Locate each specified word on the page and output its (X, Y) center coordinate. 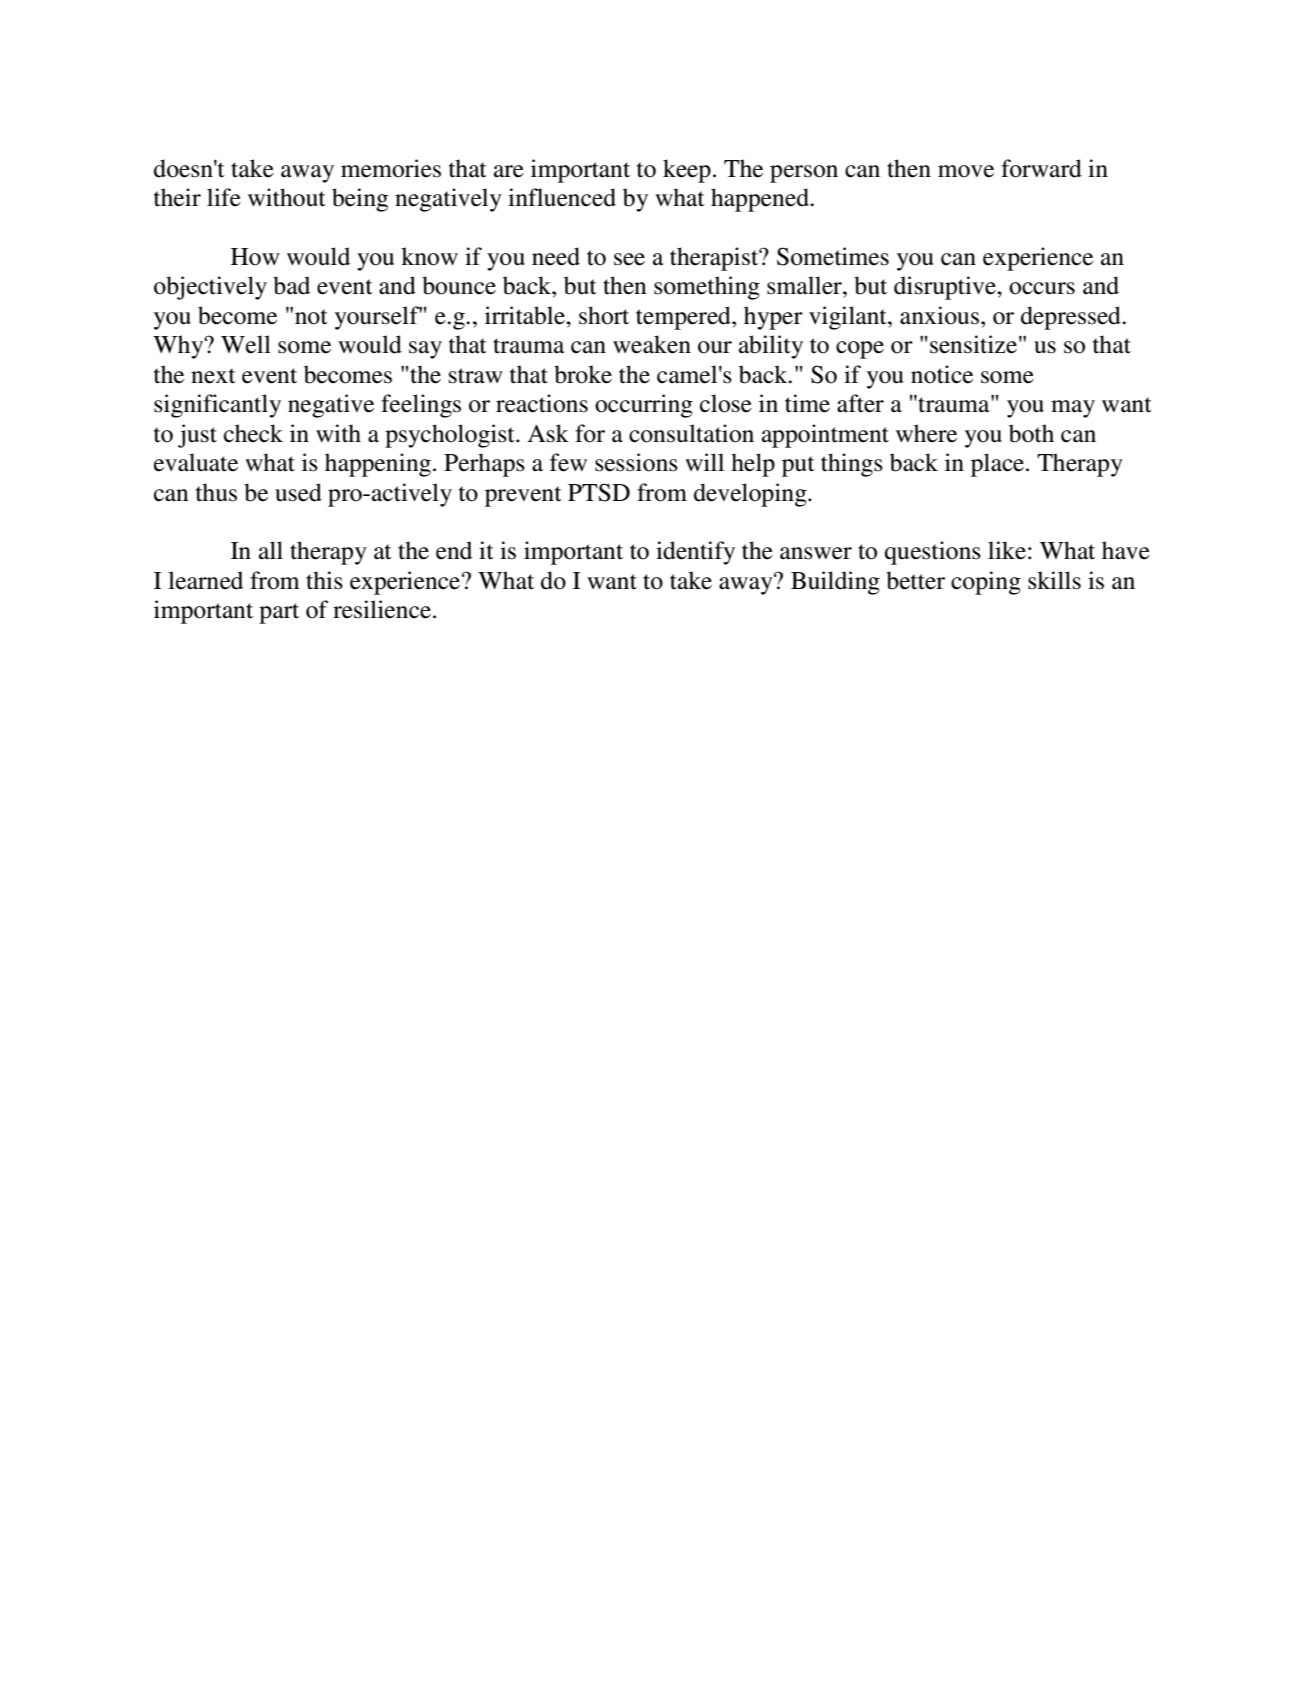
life (224, 197)
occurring (644, 406)
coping (986, 583)
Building (835, 583)
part (279, 613)
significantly (217, 406)
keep (687, 171)
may (1073, 409)
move (966, 171)
